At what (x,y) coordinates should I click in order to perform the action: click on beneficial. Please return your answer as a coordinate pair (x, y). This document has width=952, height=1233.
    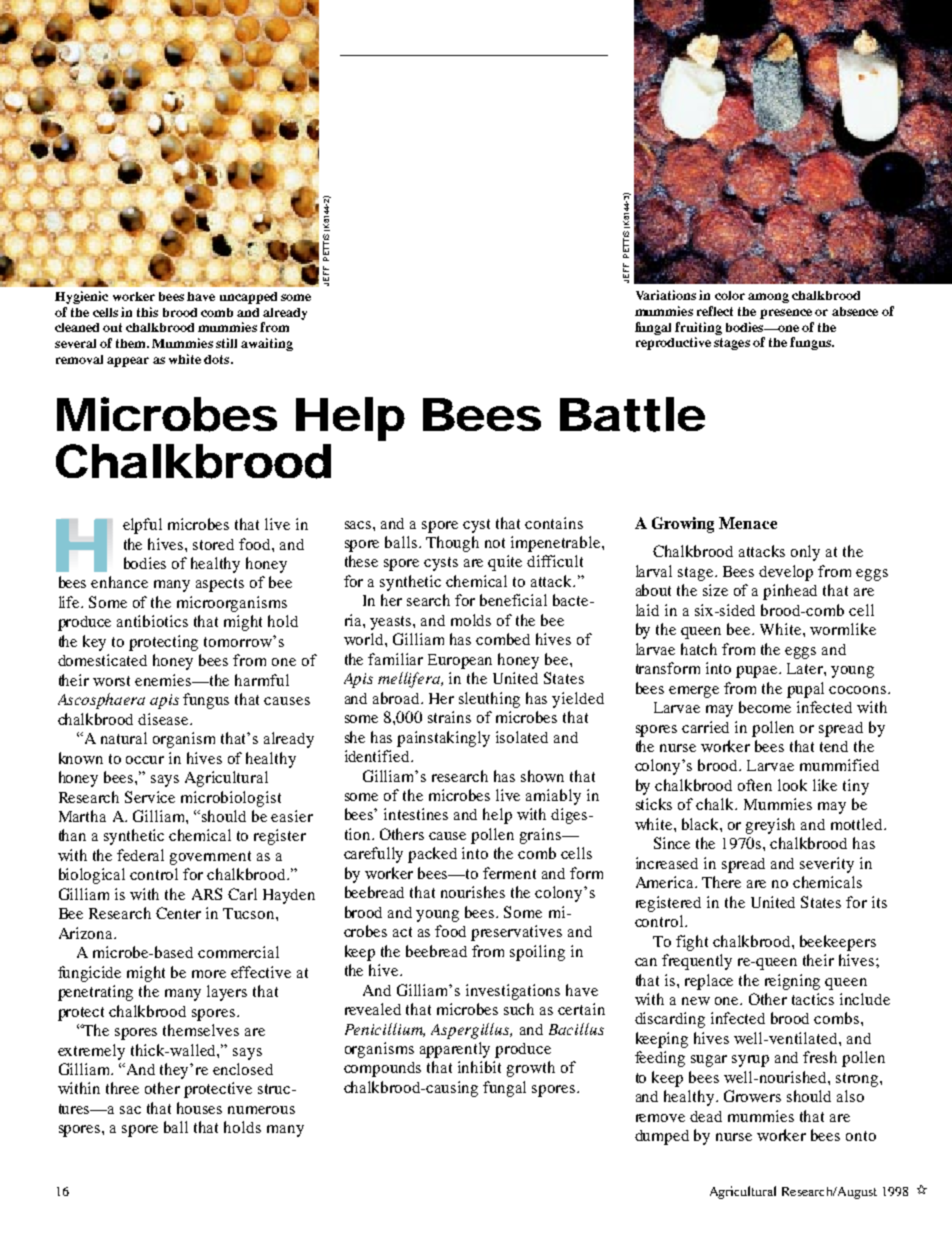
    Looking at the image, I should click on (513, 600).
